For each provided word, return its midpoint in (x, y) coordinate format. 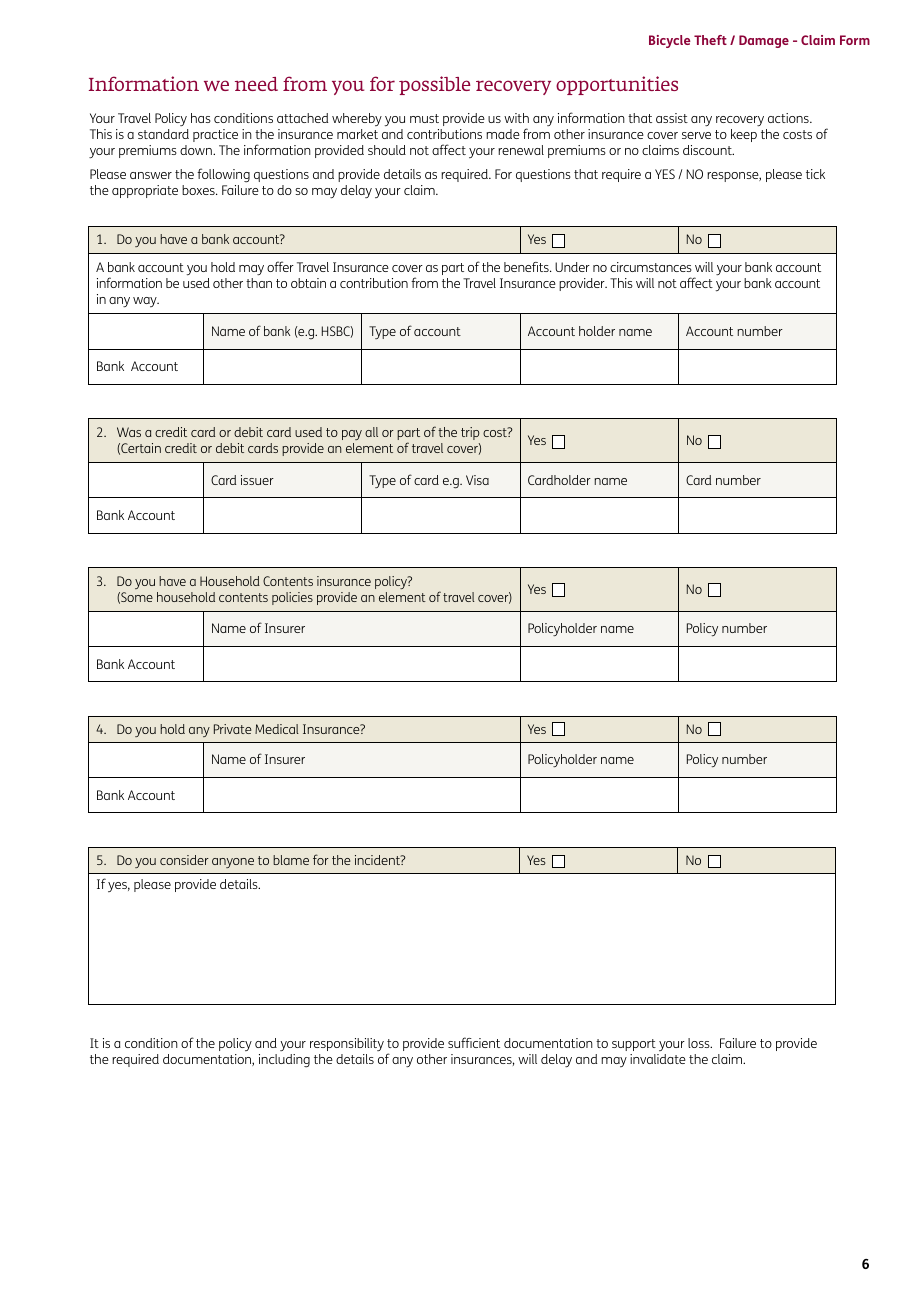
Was (129, 432)
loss (700, 1043)
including (284, 1061)
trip (470, 433)
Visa (477, 480)
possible (435, 85)
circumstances (651, 267)
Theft (710, 40)
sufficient (474, 1042)
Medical (277, 729)
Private (233, 729)
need (256, 84)
